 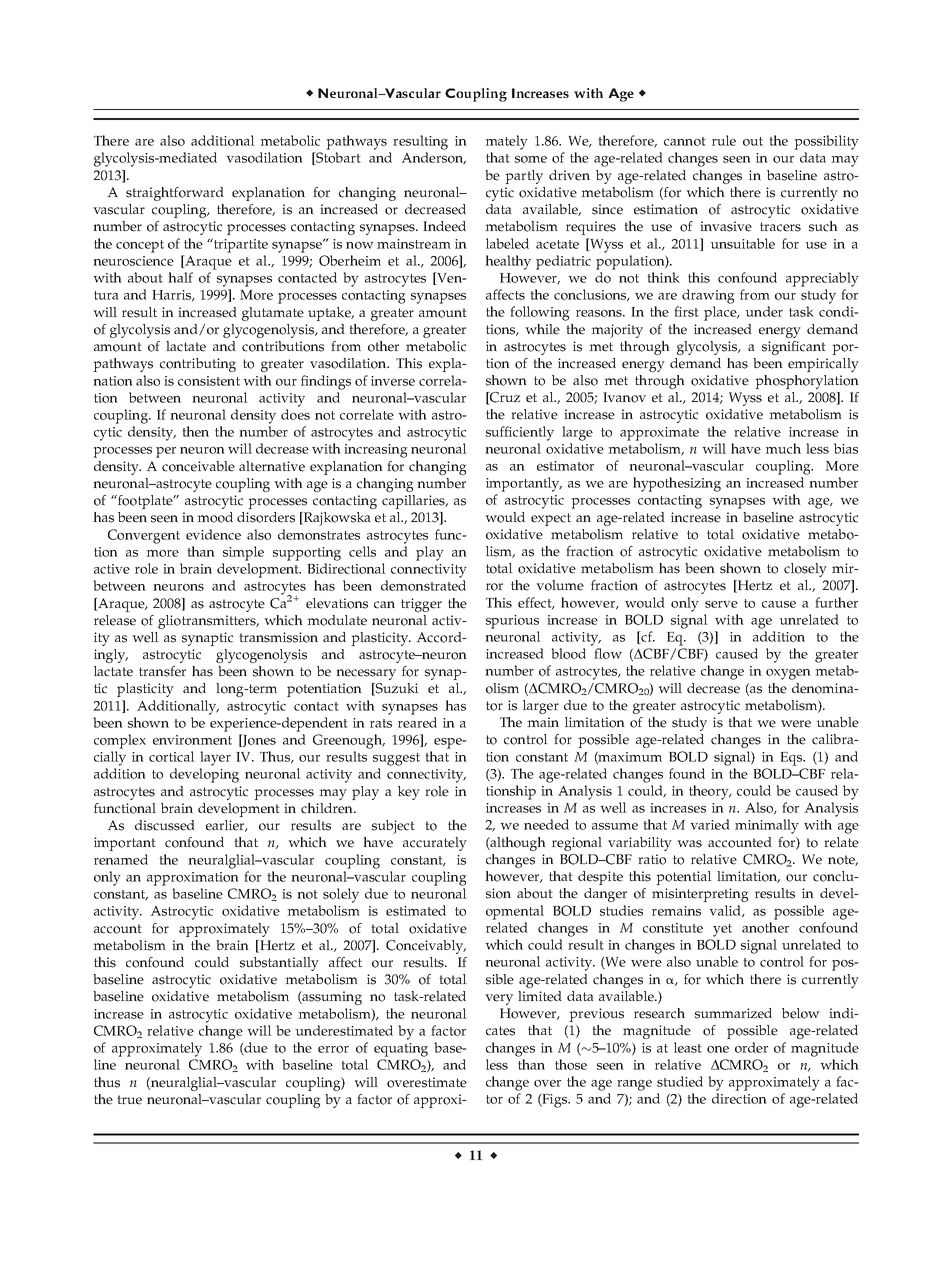 I want to click on true, so click(x=129, y=1100).
